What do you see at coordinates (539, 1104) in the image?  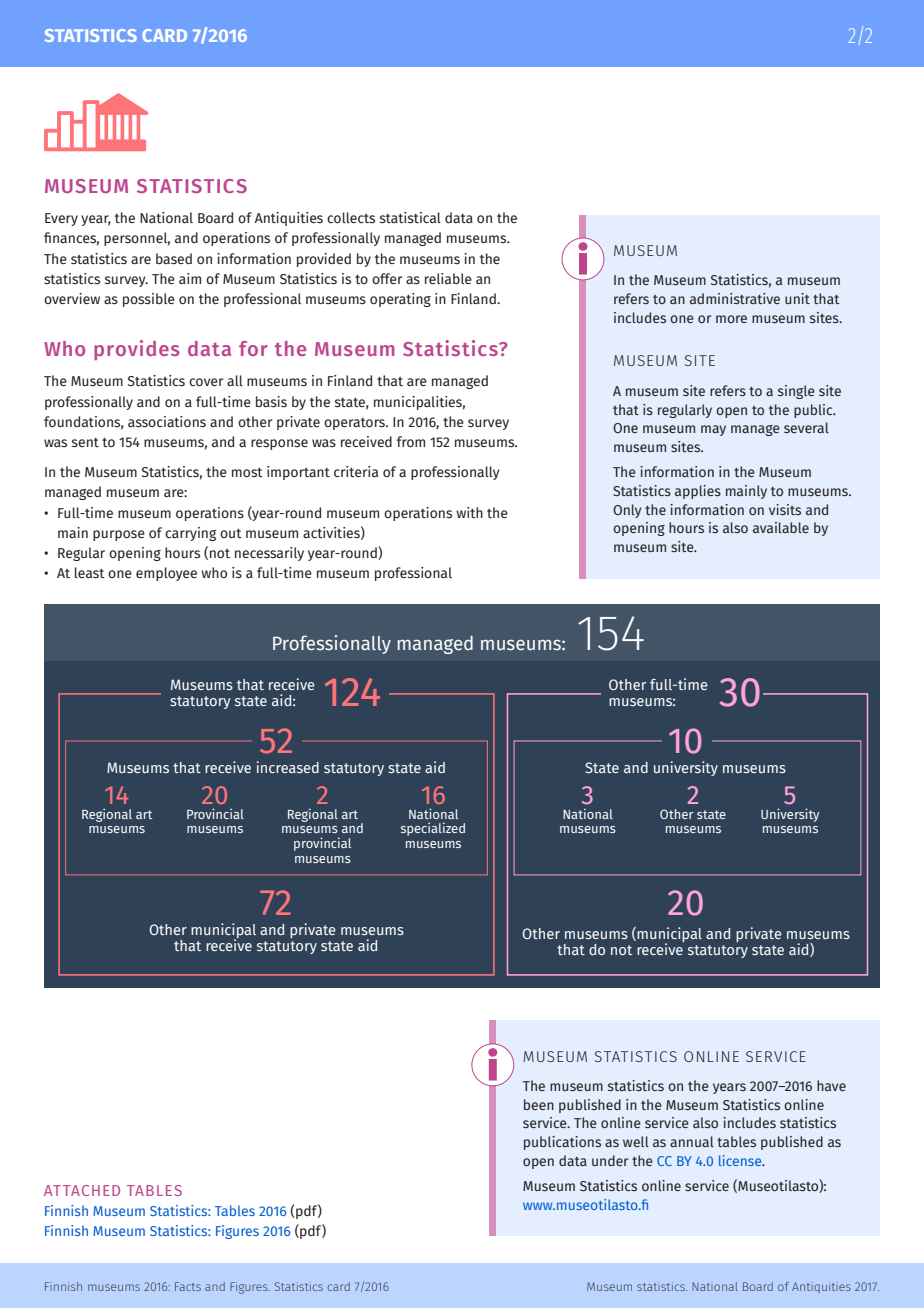 I see `been` at bounding box center [539, 1104].
